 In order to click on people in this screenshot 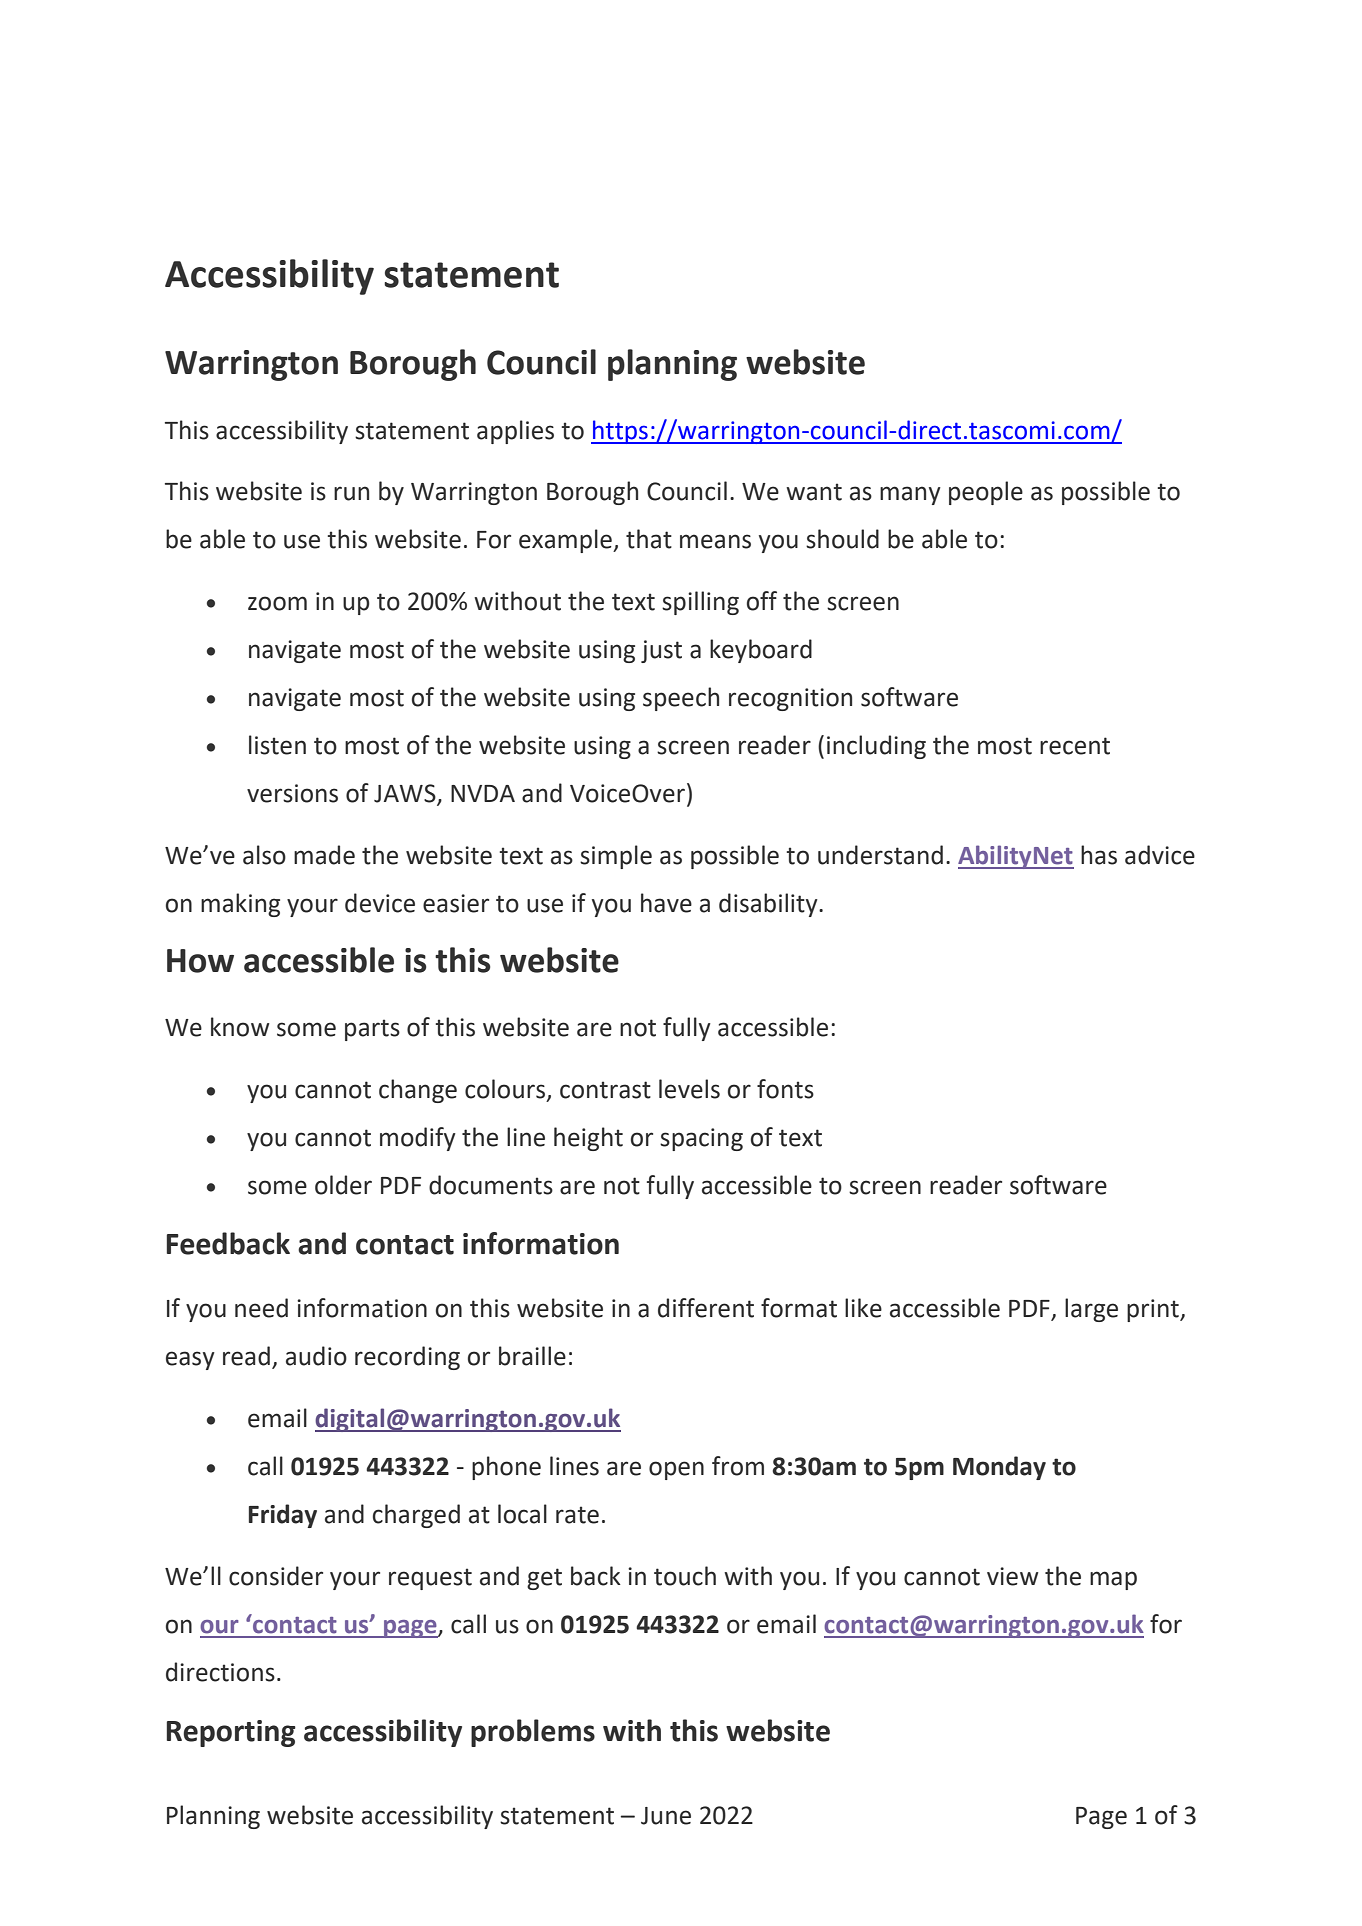, I will do `click(986, 493)`.
